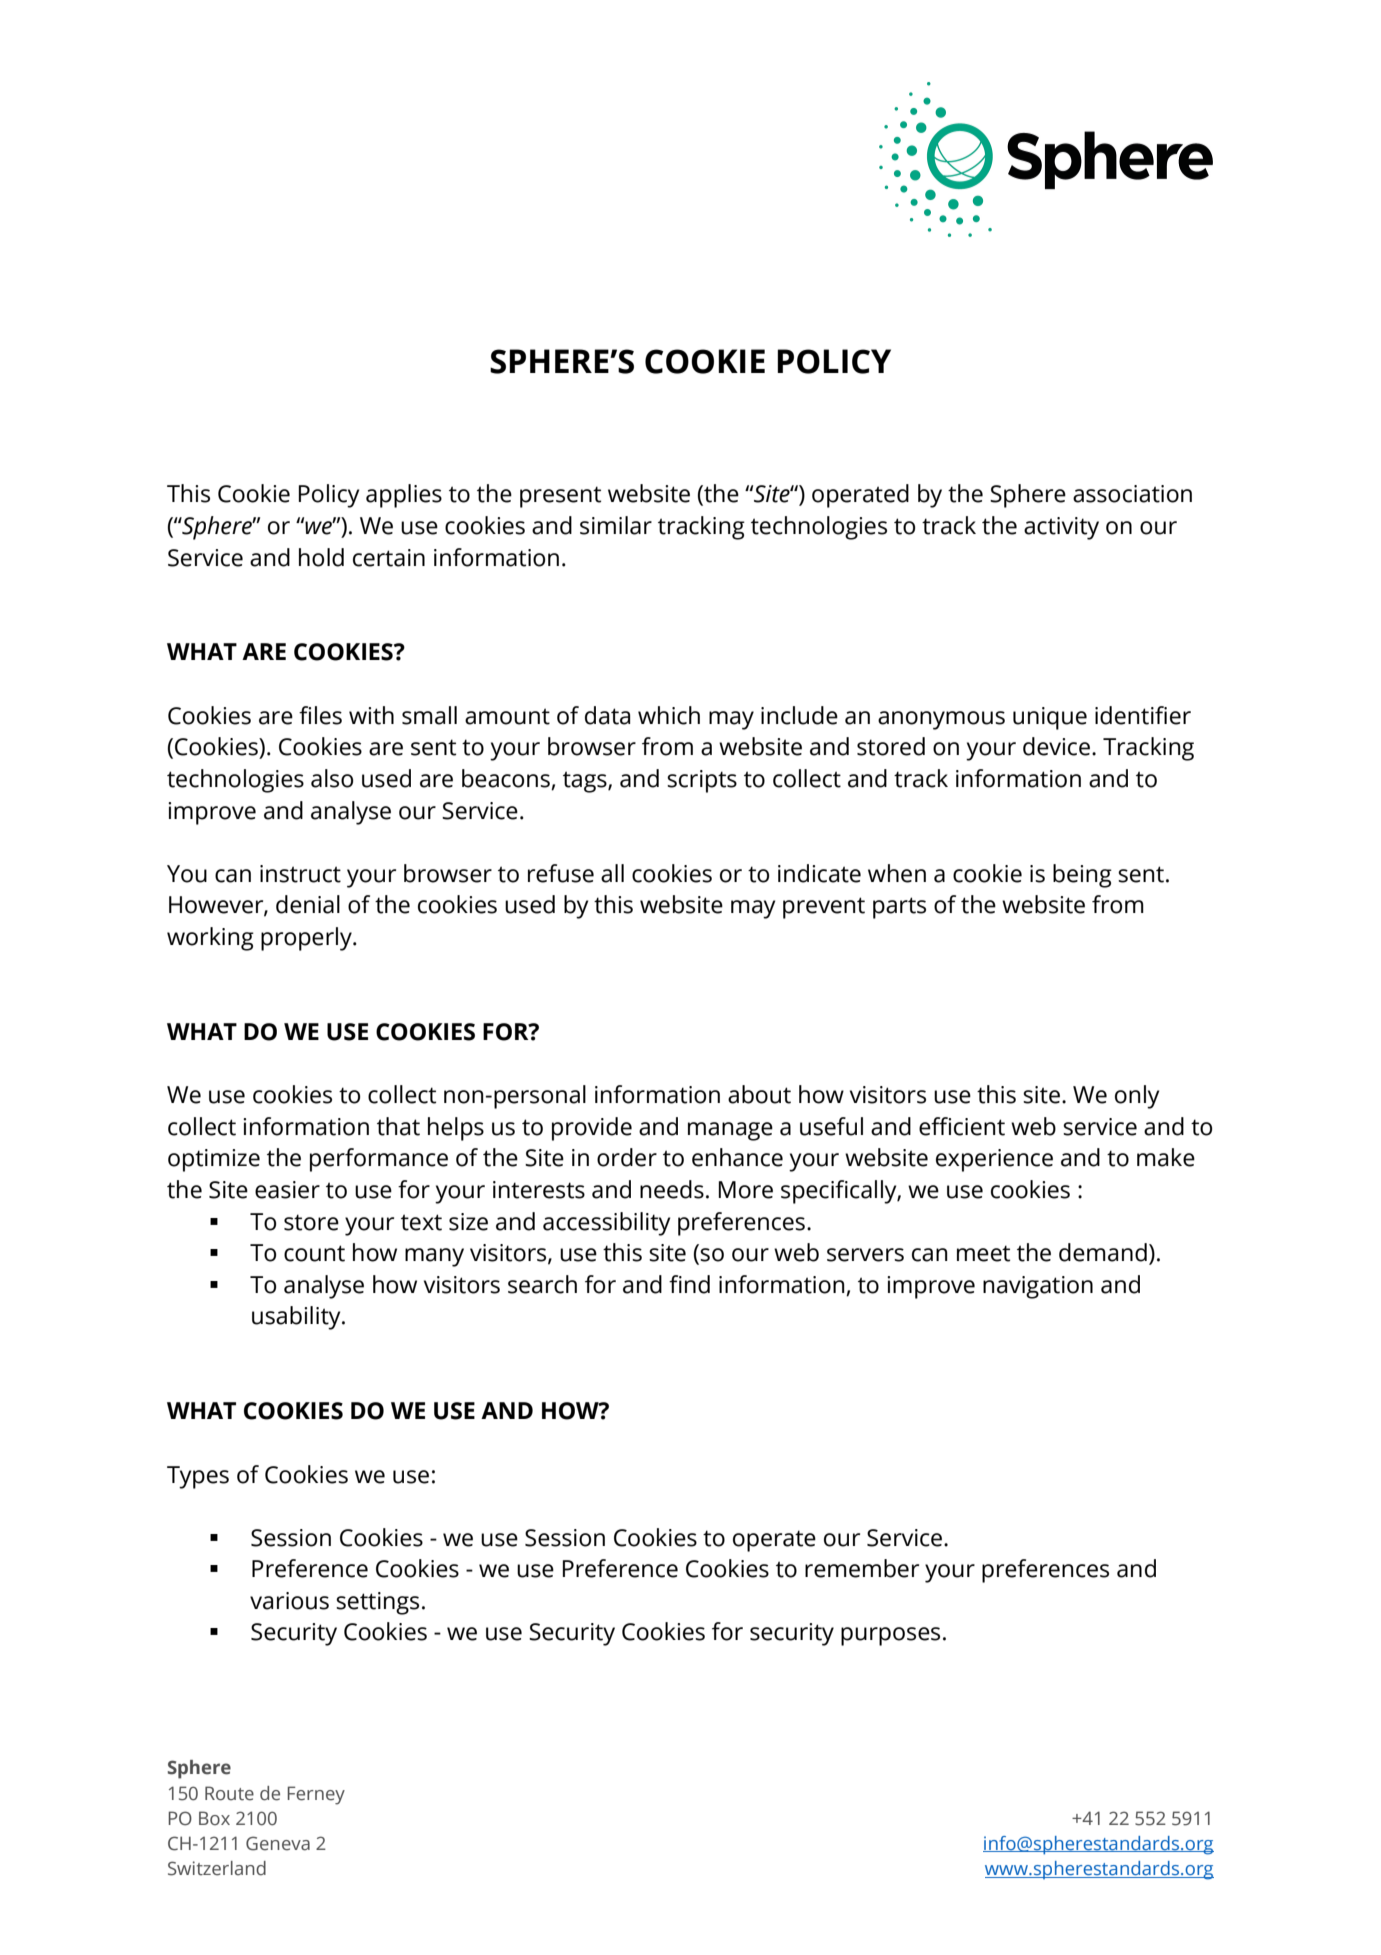 This image has height=1955, width=1381. I want to click on purposes, so click(890, 1636).
